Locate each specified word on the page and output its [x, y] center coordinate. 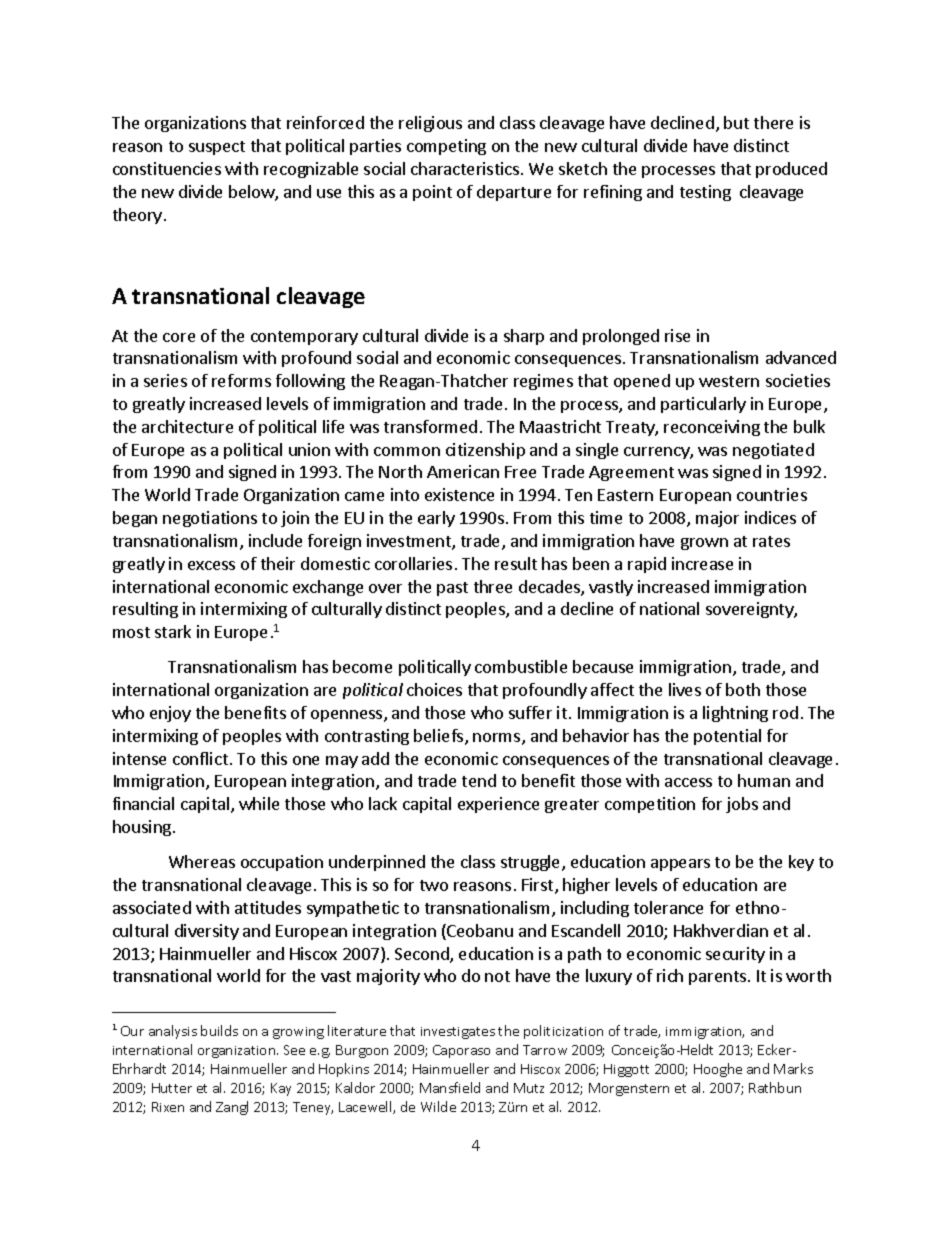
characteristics [466, 168]
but [736, 122]
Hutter [172, 1088]
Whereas [202, 861]
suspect [217, 148]
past [452, 589]
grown [704, 544]
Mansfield [450, 1087]
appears [680, 865]
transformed [430, 426]
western [729, 381]
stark [173, 631]
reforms [241, 380]
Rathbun [775, 1087]
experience [498, 805]
